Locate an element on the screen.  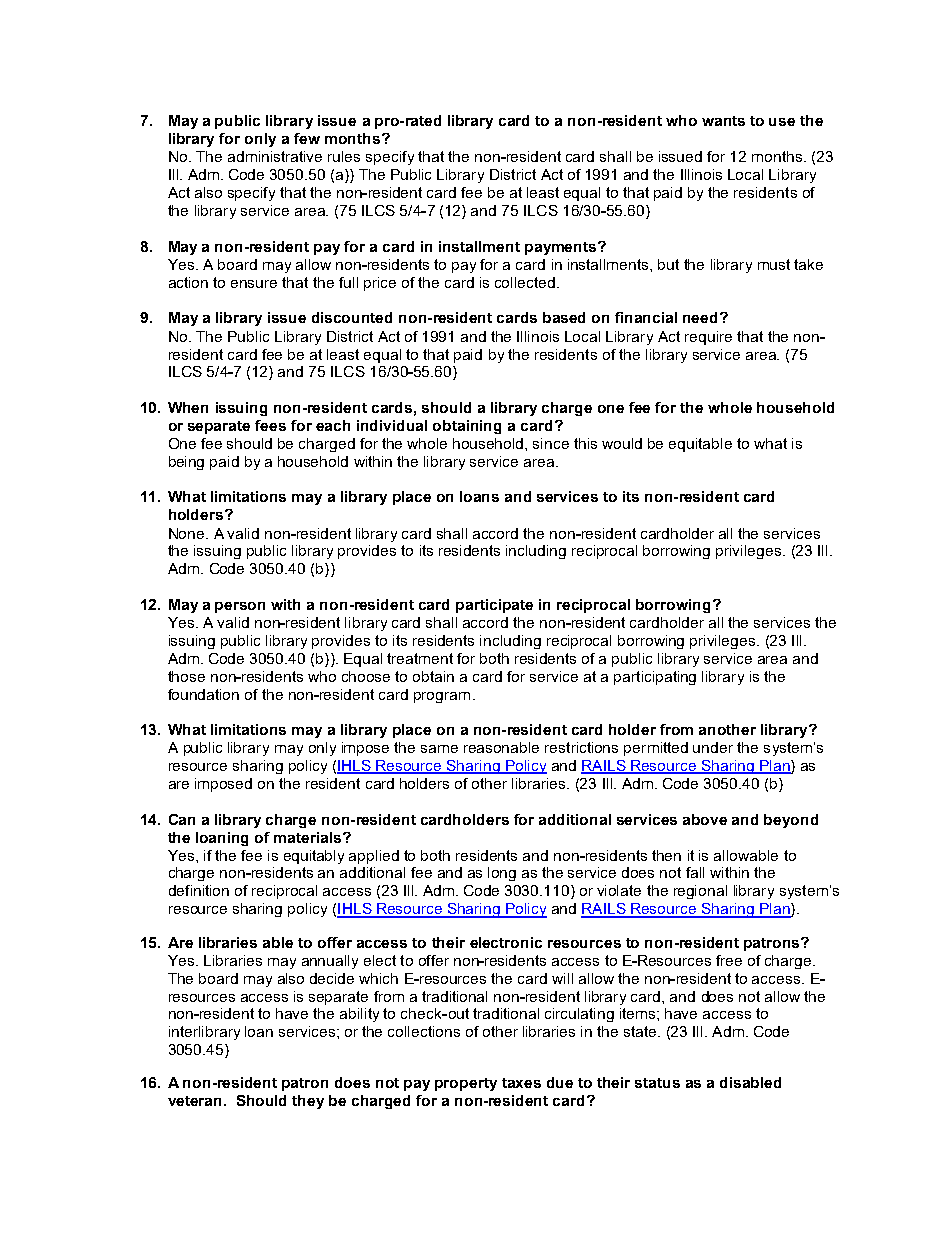
under is located at coordinates (713, 747).
